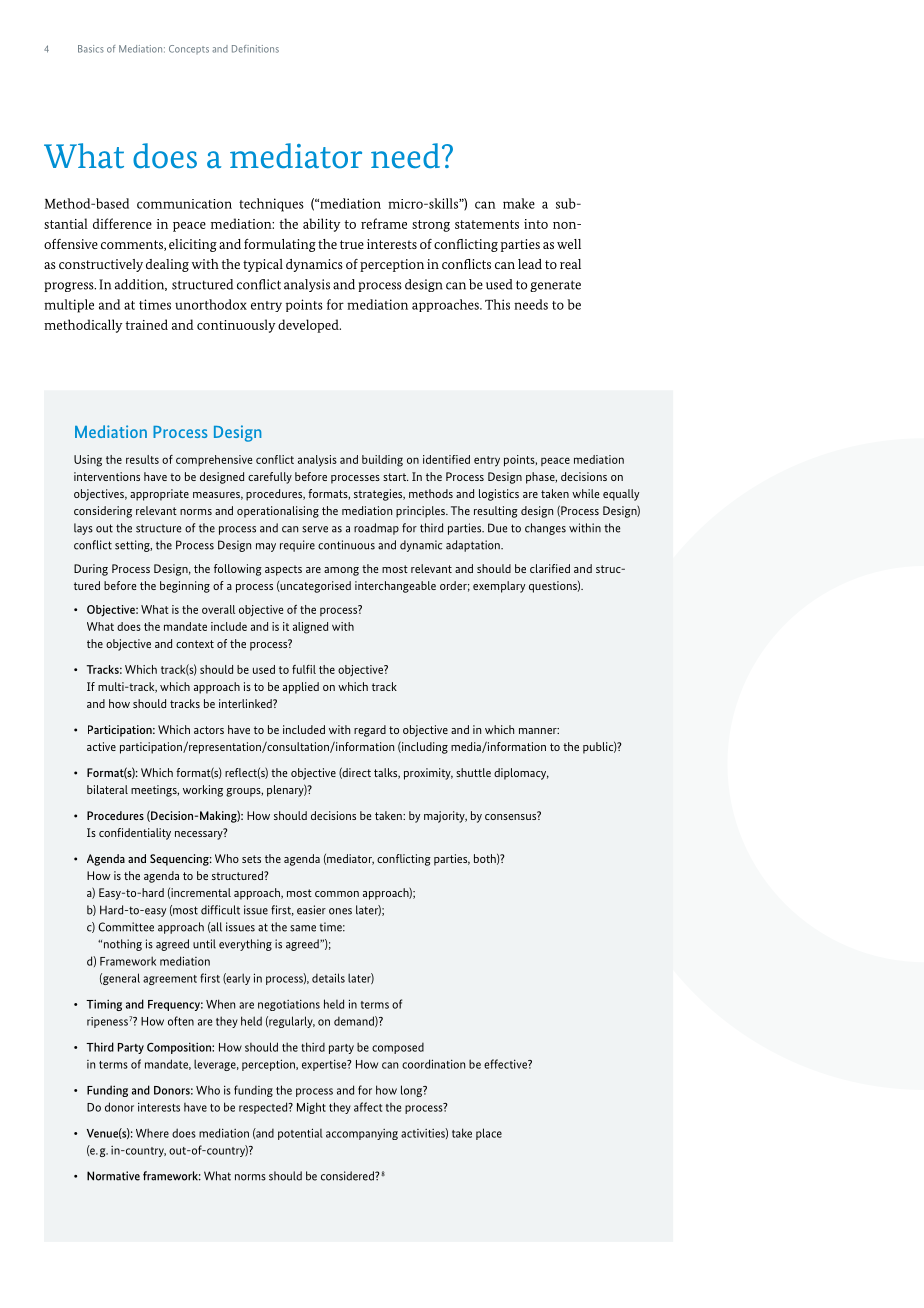 The image size is (924, 1308). I want to click on confidentiality, so click(135, 834).
